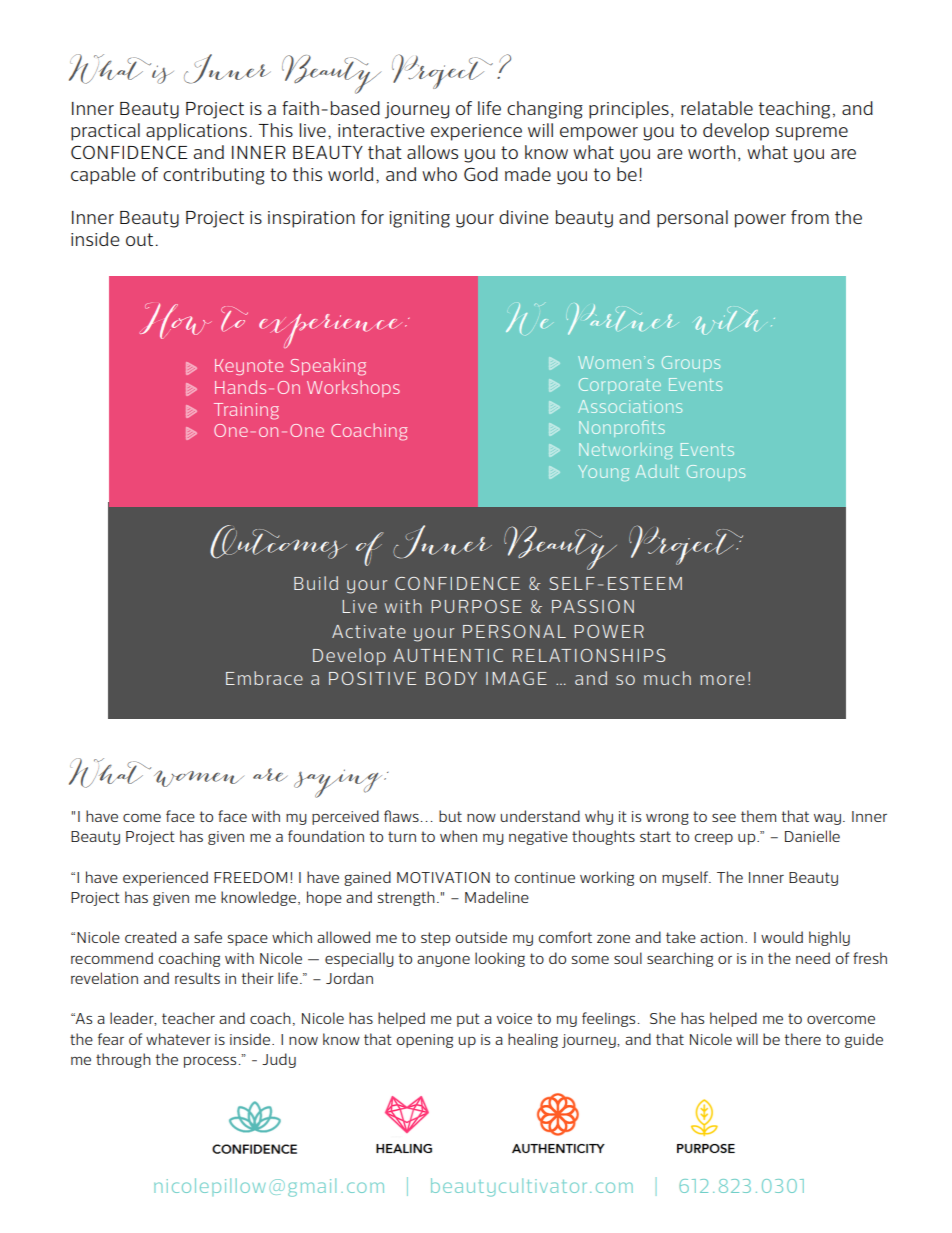 The height and width of the screenshot is (1233, 952). Describe the element at coordinates (722, 680) in the screenshot. I see `more` at that location.
